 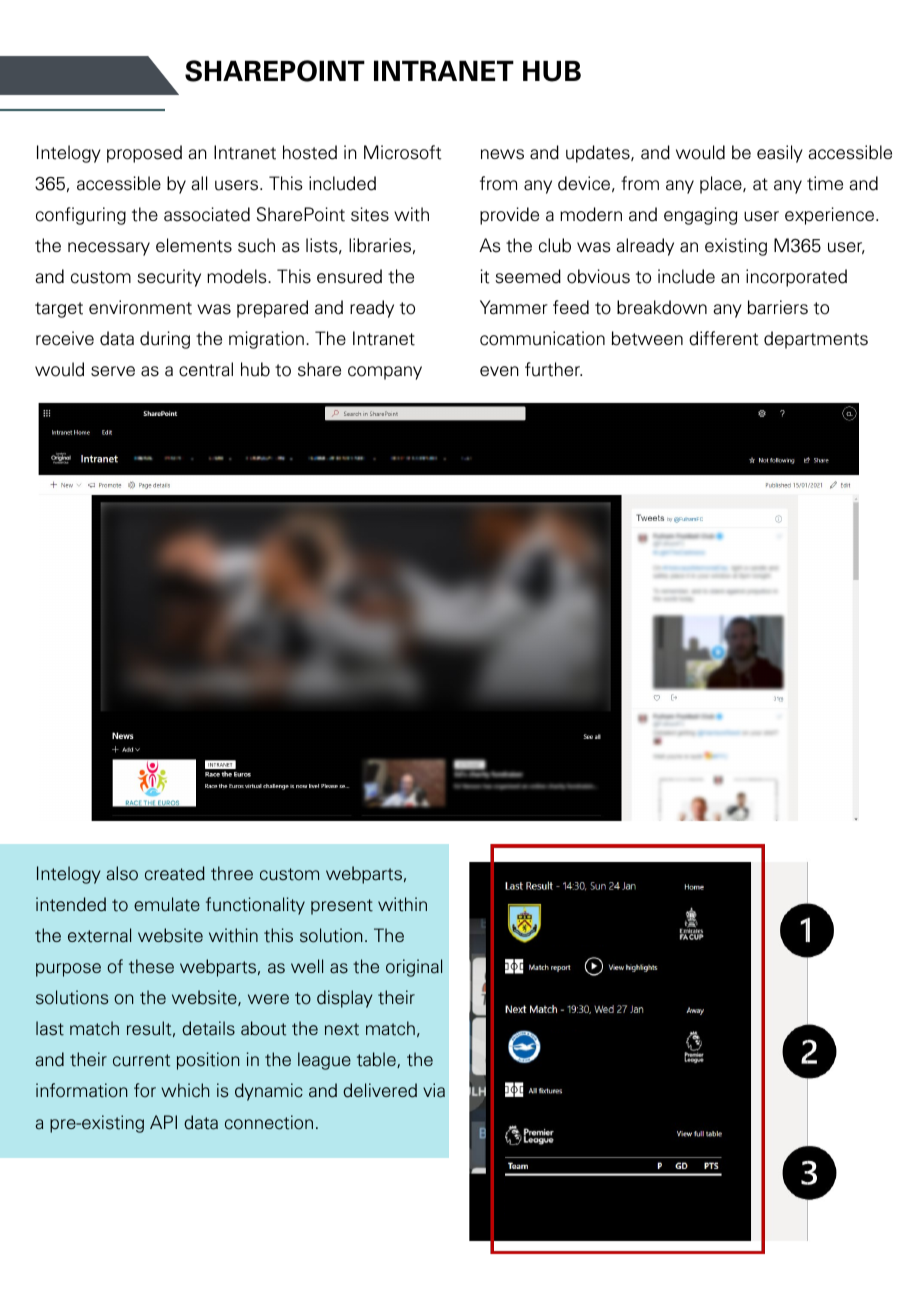 I want to click on delivered, so click(x=380, y=1090).
